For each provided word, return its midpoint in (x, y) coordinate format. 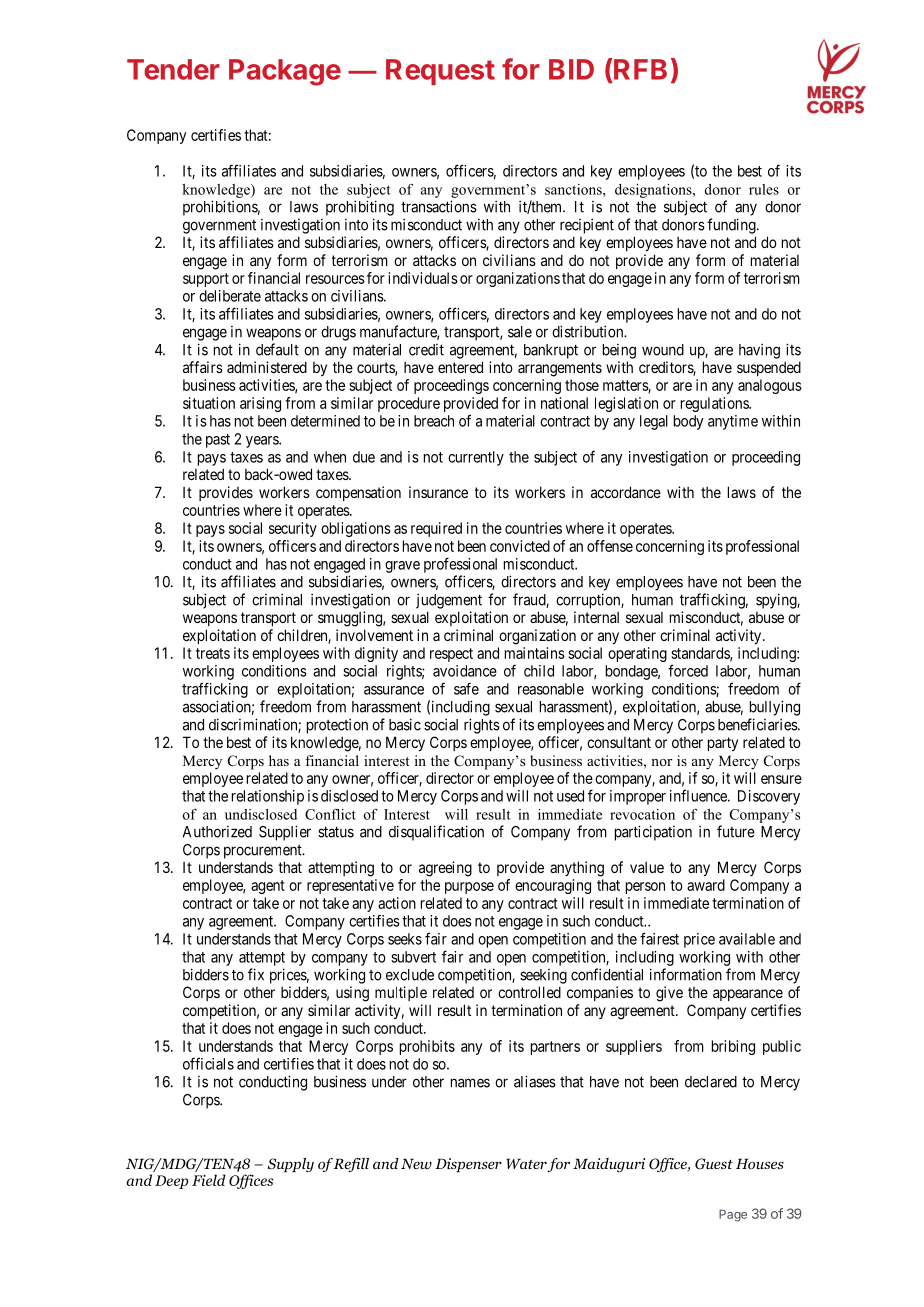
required (436, 529)
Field (209, 1180)
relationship (268, 797)
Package (285, 72)
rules (764, 189)
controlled (529, 992)
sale (520, 332)
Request (440, 72)
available (747, 939)
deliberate (230, 296)
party (723, 744)
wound (663, 350)
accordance (626, 492)
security (293, 529)
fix (256, 974)
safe (466, 688)
